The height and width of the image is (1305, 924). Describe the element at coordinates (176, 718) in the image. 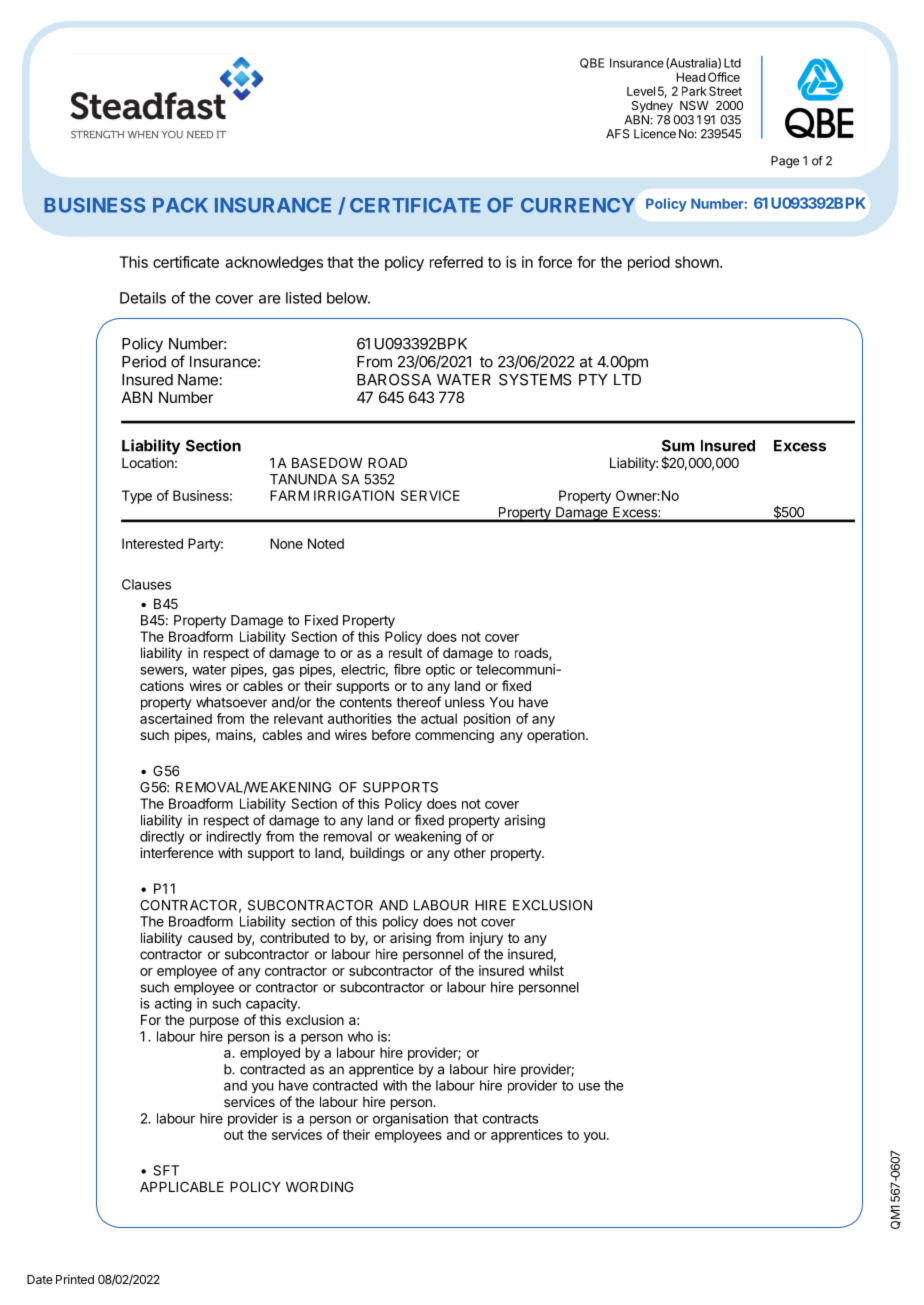

I see `ascertained` at that location.
